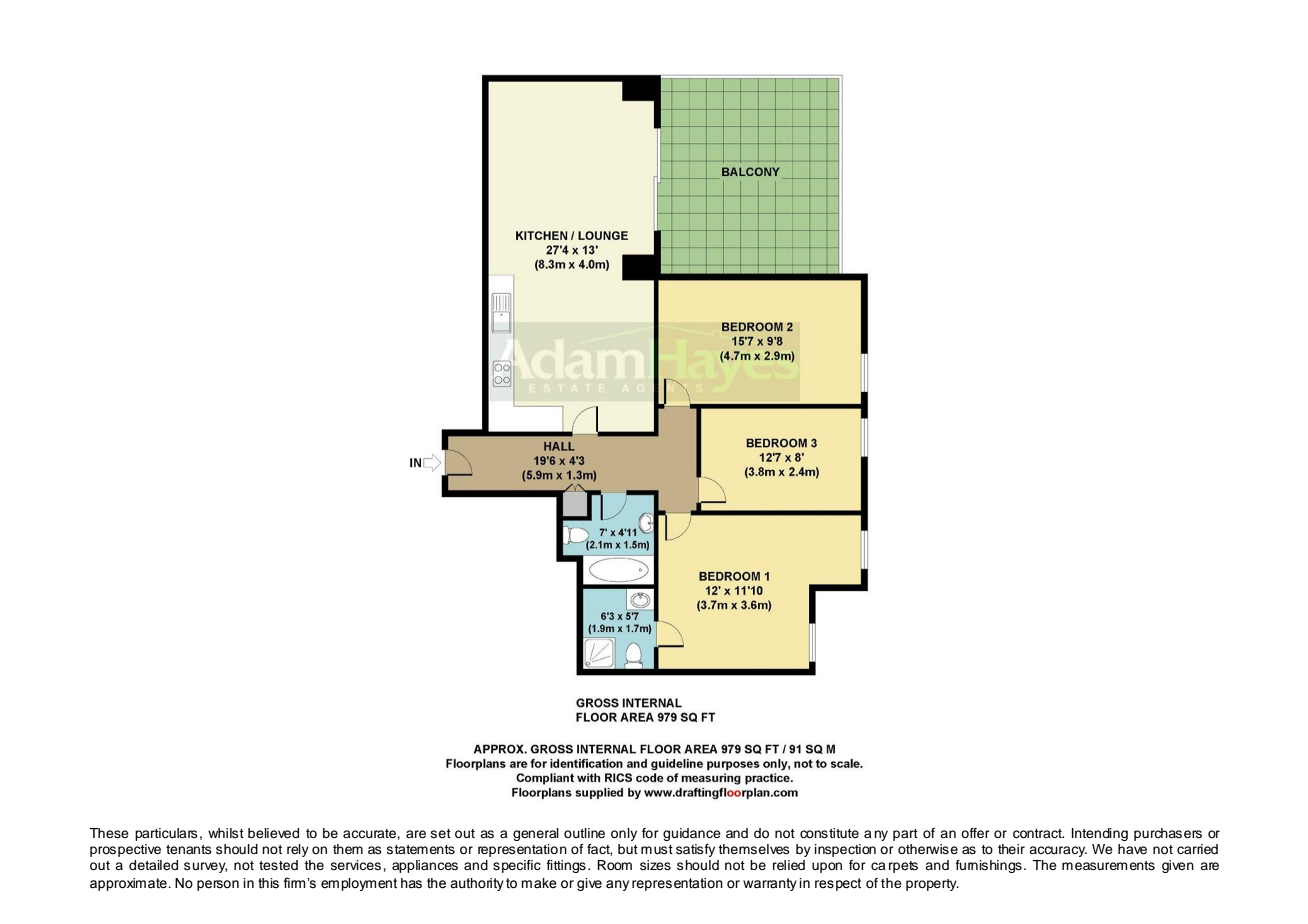  I want to click on whilst, so click(226, 833).
